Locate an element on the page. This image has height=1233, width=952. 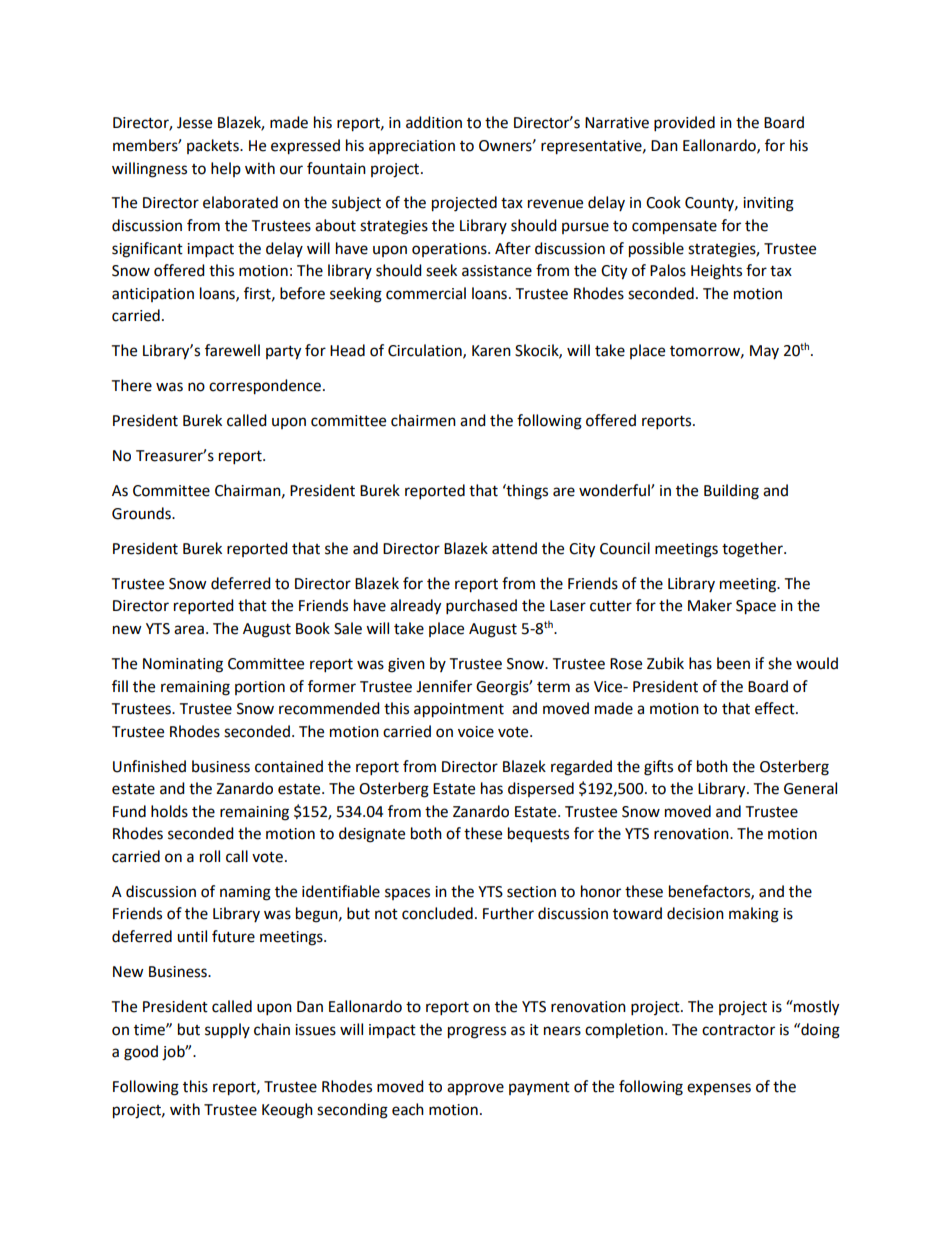
purchased is located at coordinates (481, 607).
